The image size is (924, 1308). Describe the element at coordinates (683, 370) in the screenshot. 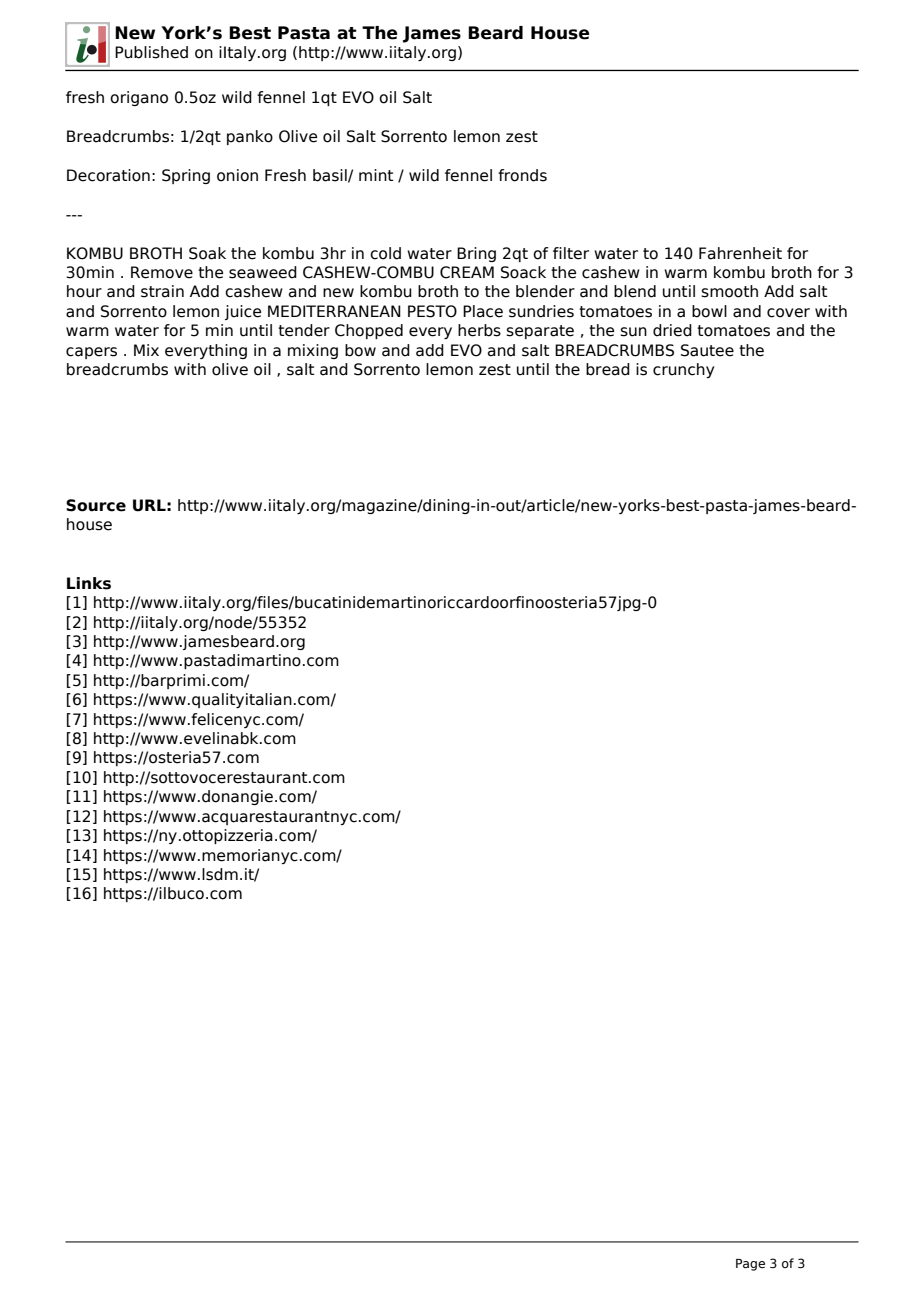

I see `crunchy` at that location.
